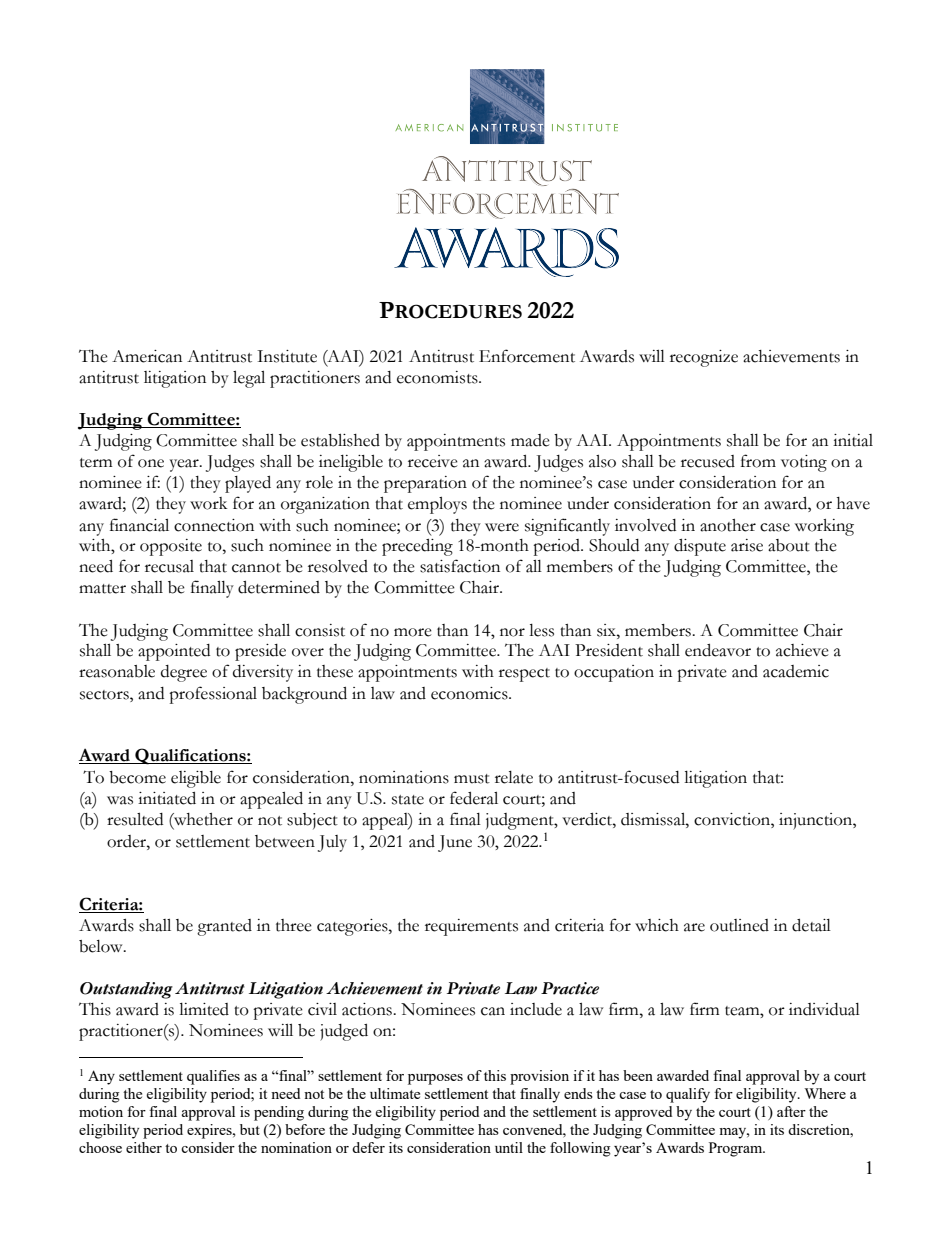  Describe the element at coordinates (509, 1147) in the screenshot. I see `until` at that location.
